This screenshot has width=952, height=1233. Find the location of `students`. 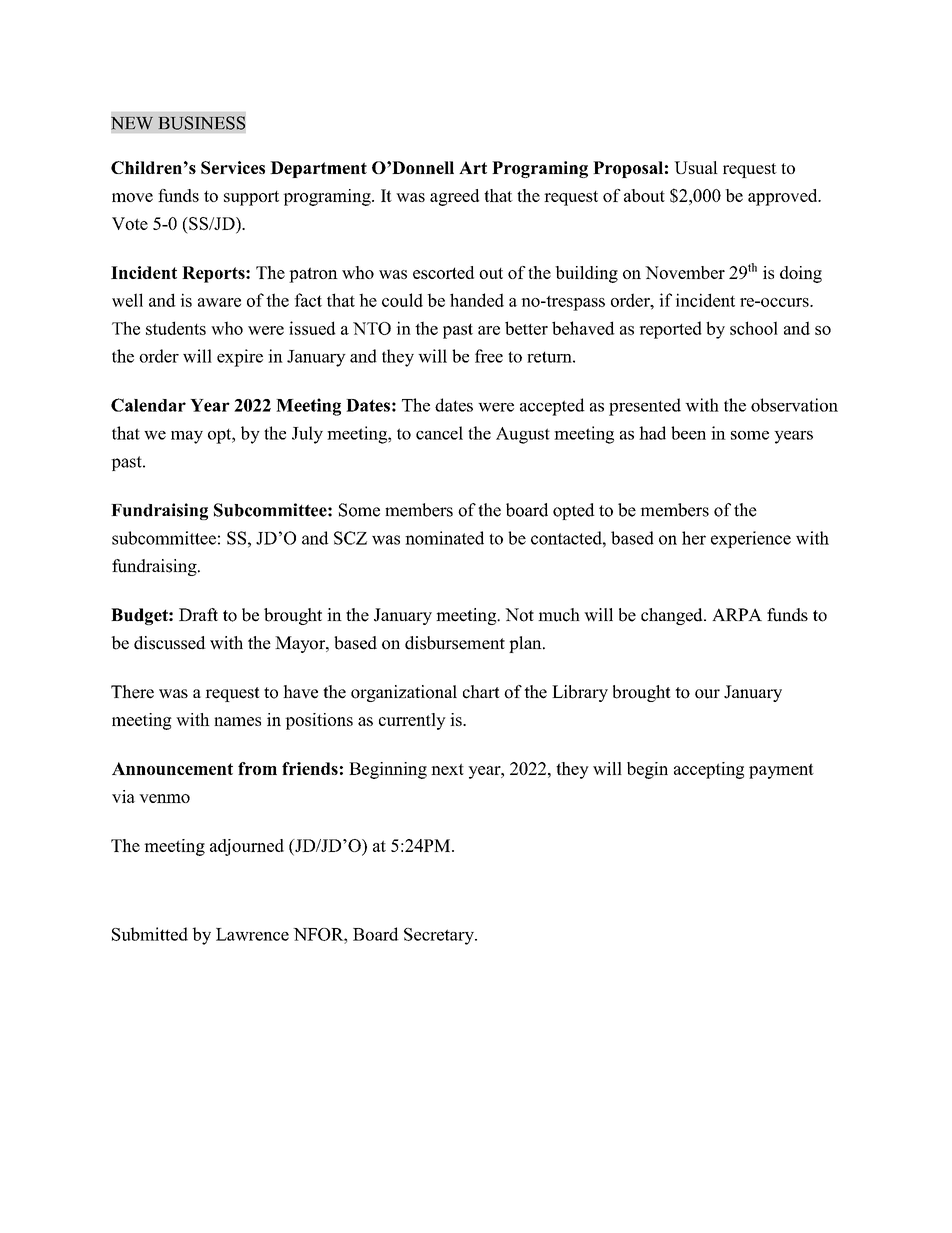

students is located at coordinates (176, 328).
